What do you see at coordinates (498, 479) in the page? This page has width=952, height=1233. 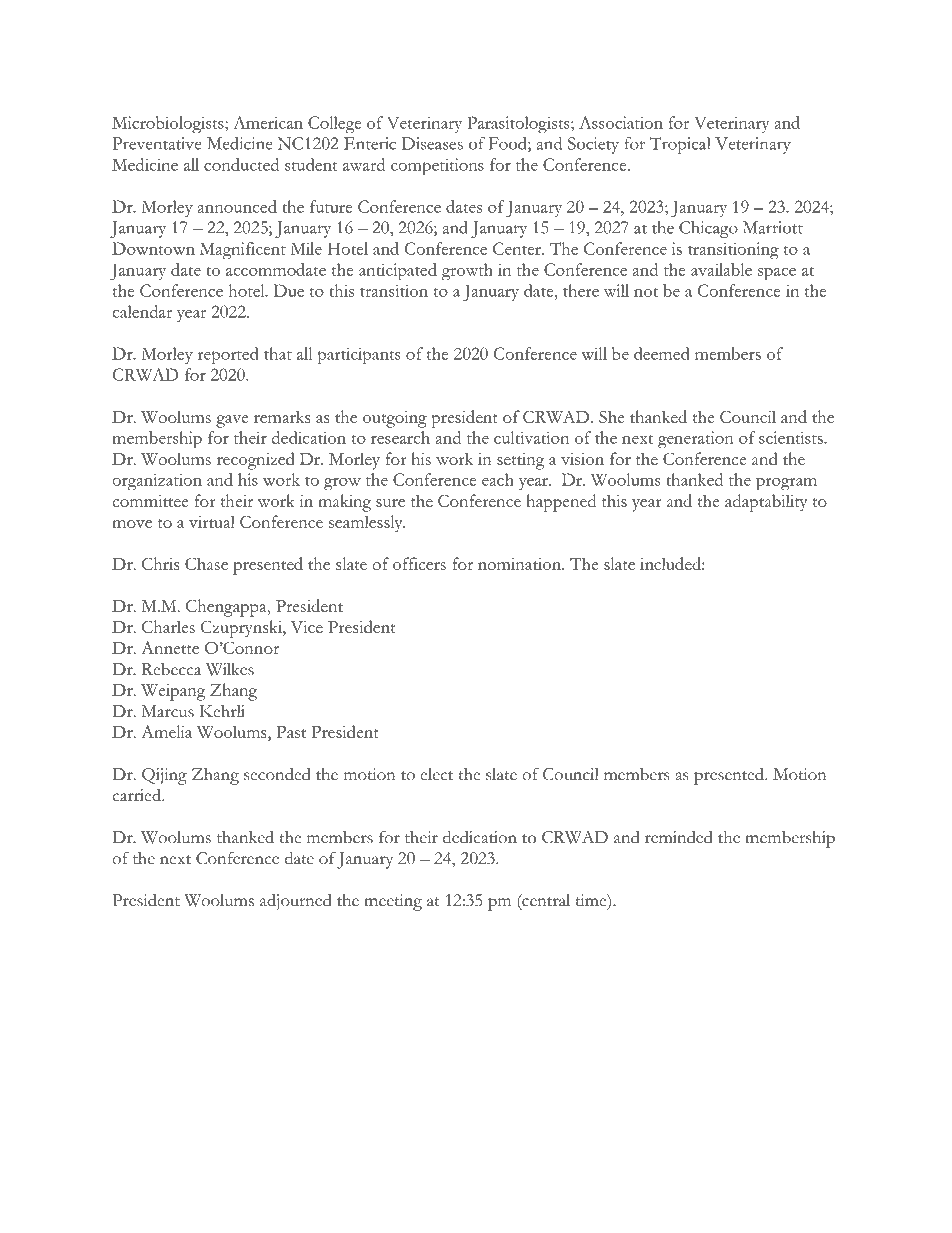 I see `each` at bounding box center [498, 479].
